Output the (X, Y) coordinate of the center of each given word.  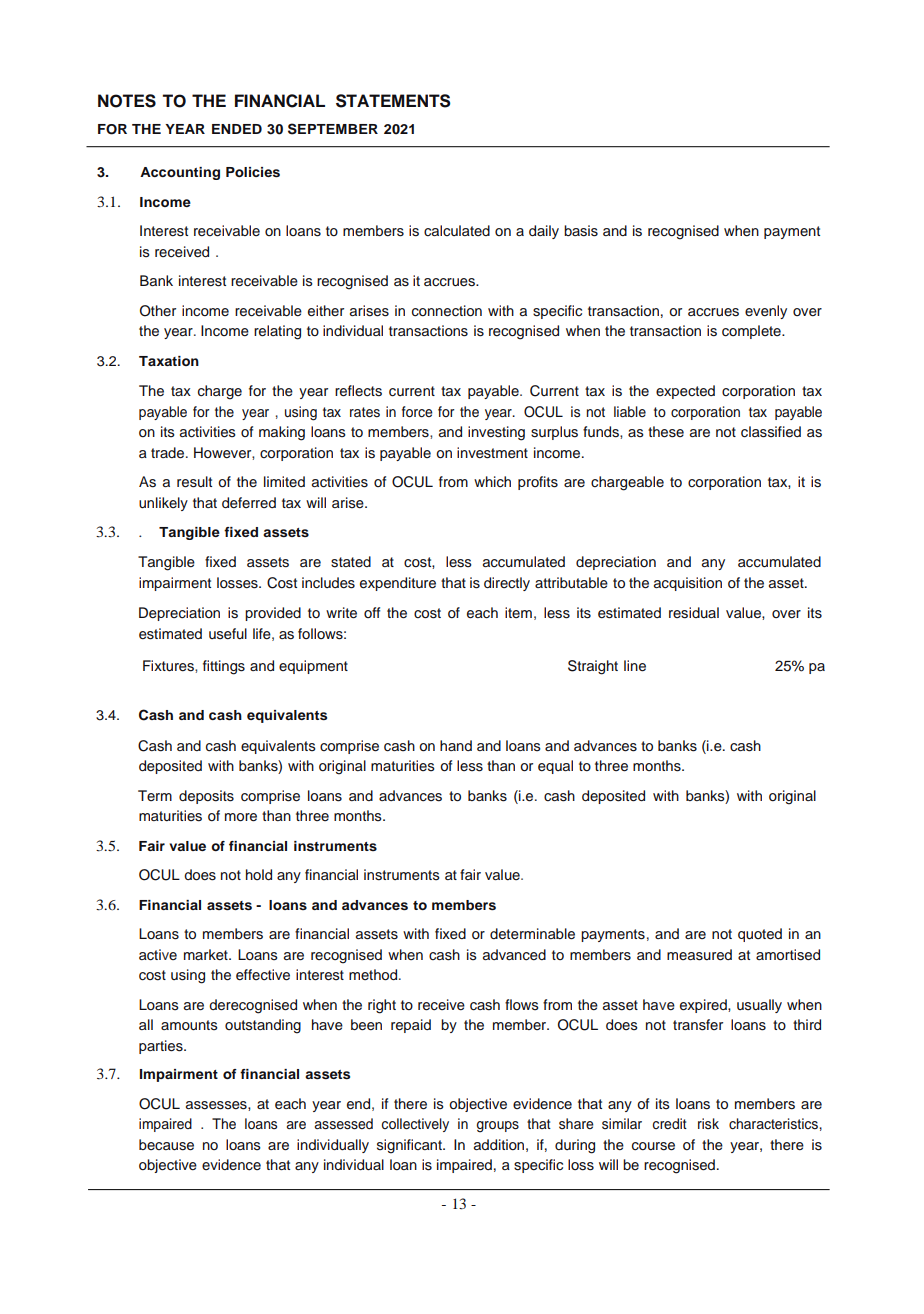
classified (771, 432)
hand (456, 745)
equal (555, 767)
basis (581, 231)
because (166, 1145)
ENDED (237, 129)
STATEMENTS (393, 101)
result (194, 482)
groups (498, 1127)
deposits (206, 797)
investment (492, 453)
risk (708, 1123)
